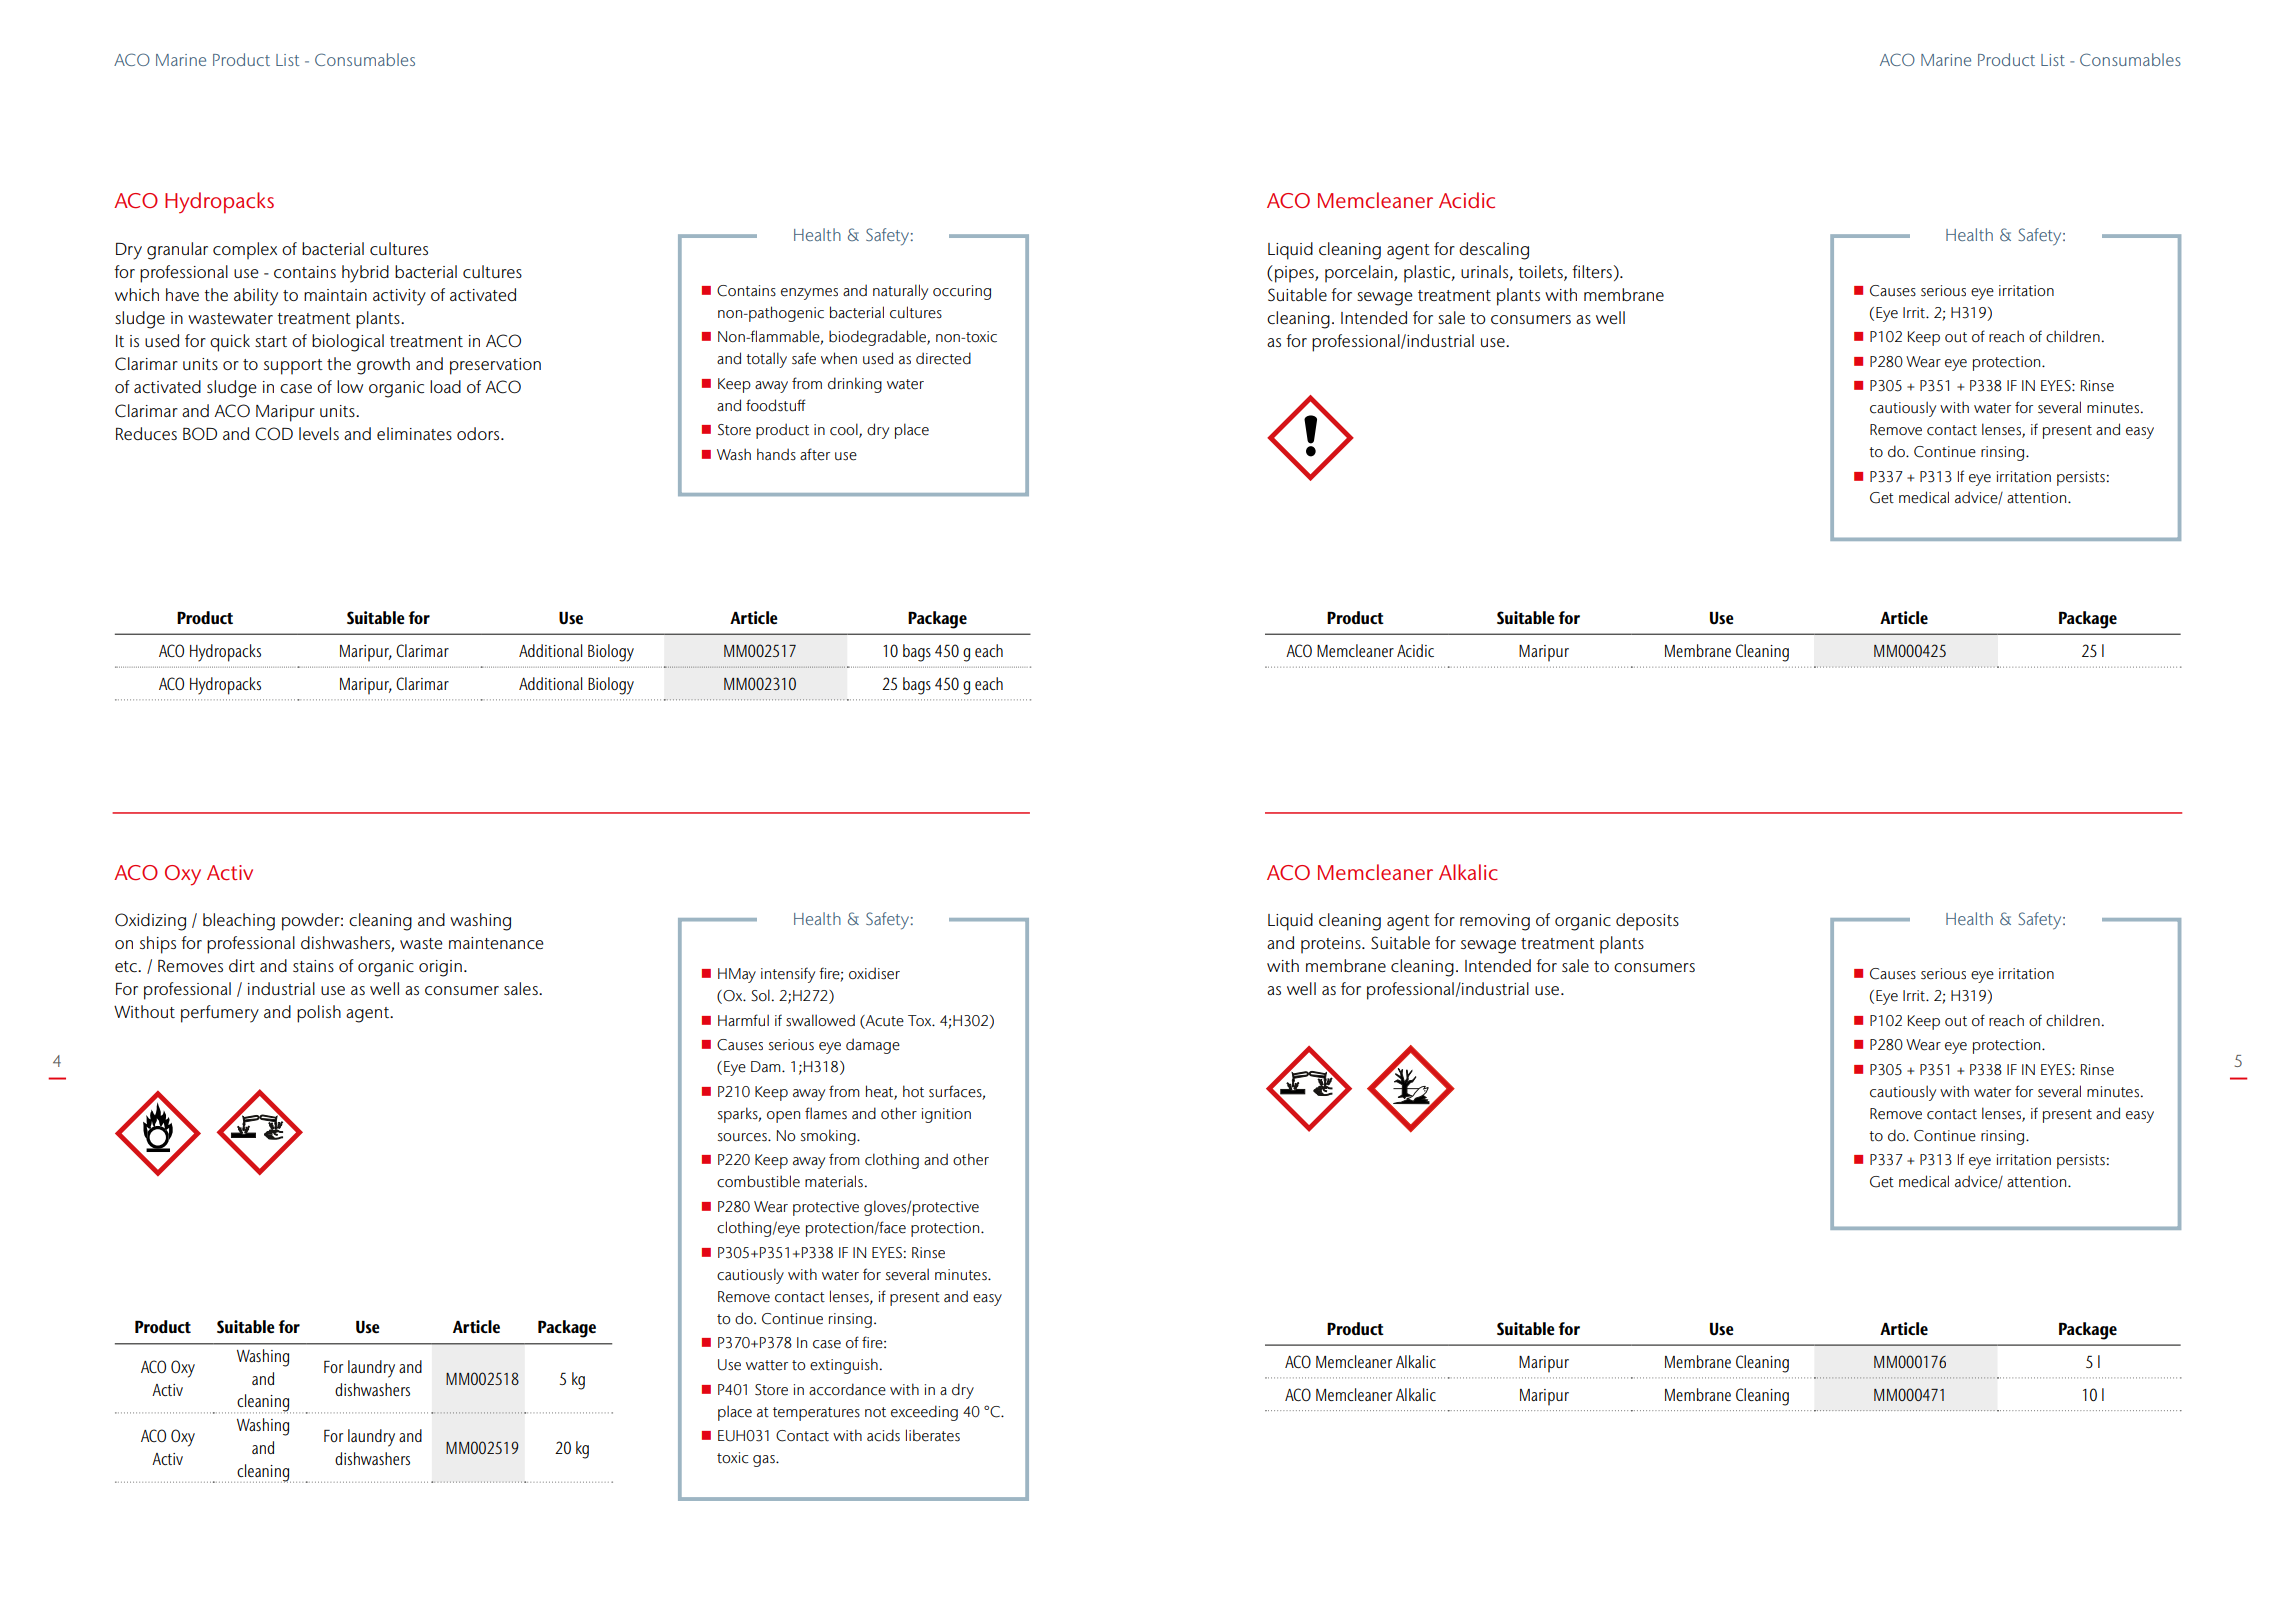  I want to click on polish, so click(319, 1014).
